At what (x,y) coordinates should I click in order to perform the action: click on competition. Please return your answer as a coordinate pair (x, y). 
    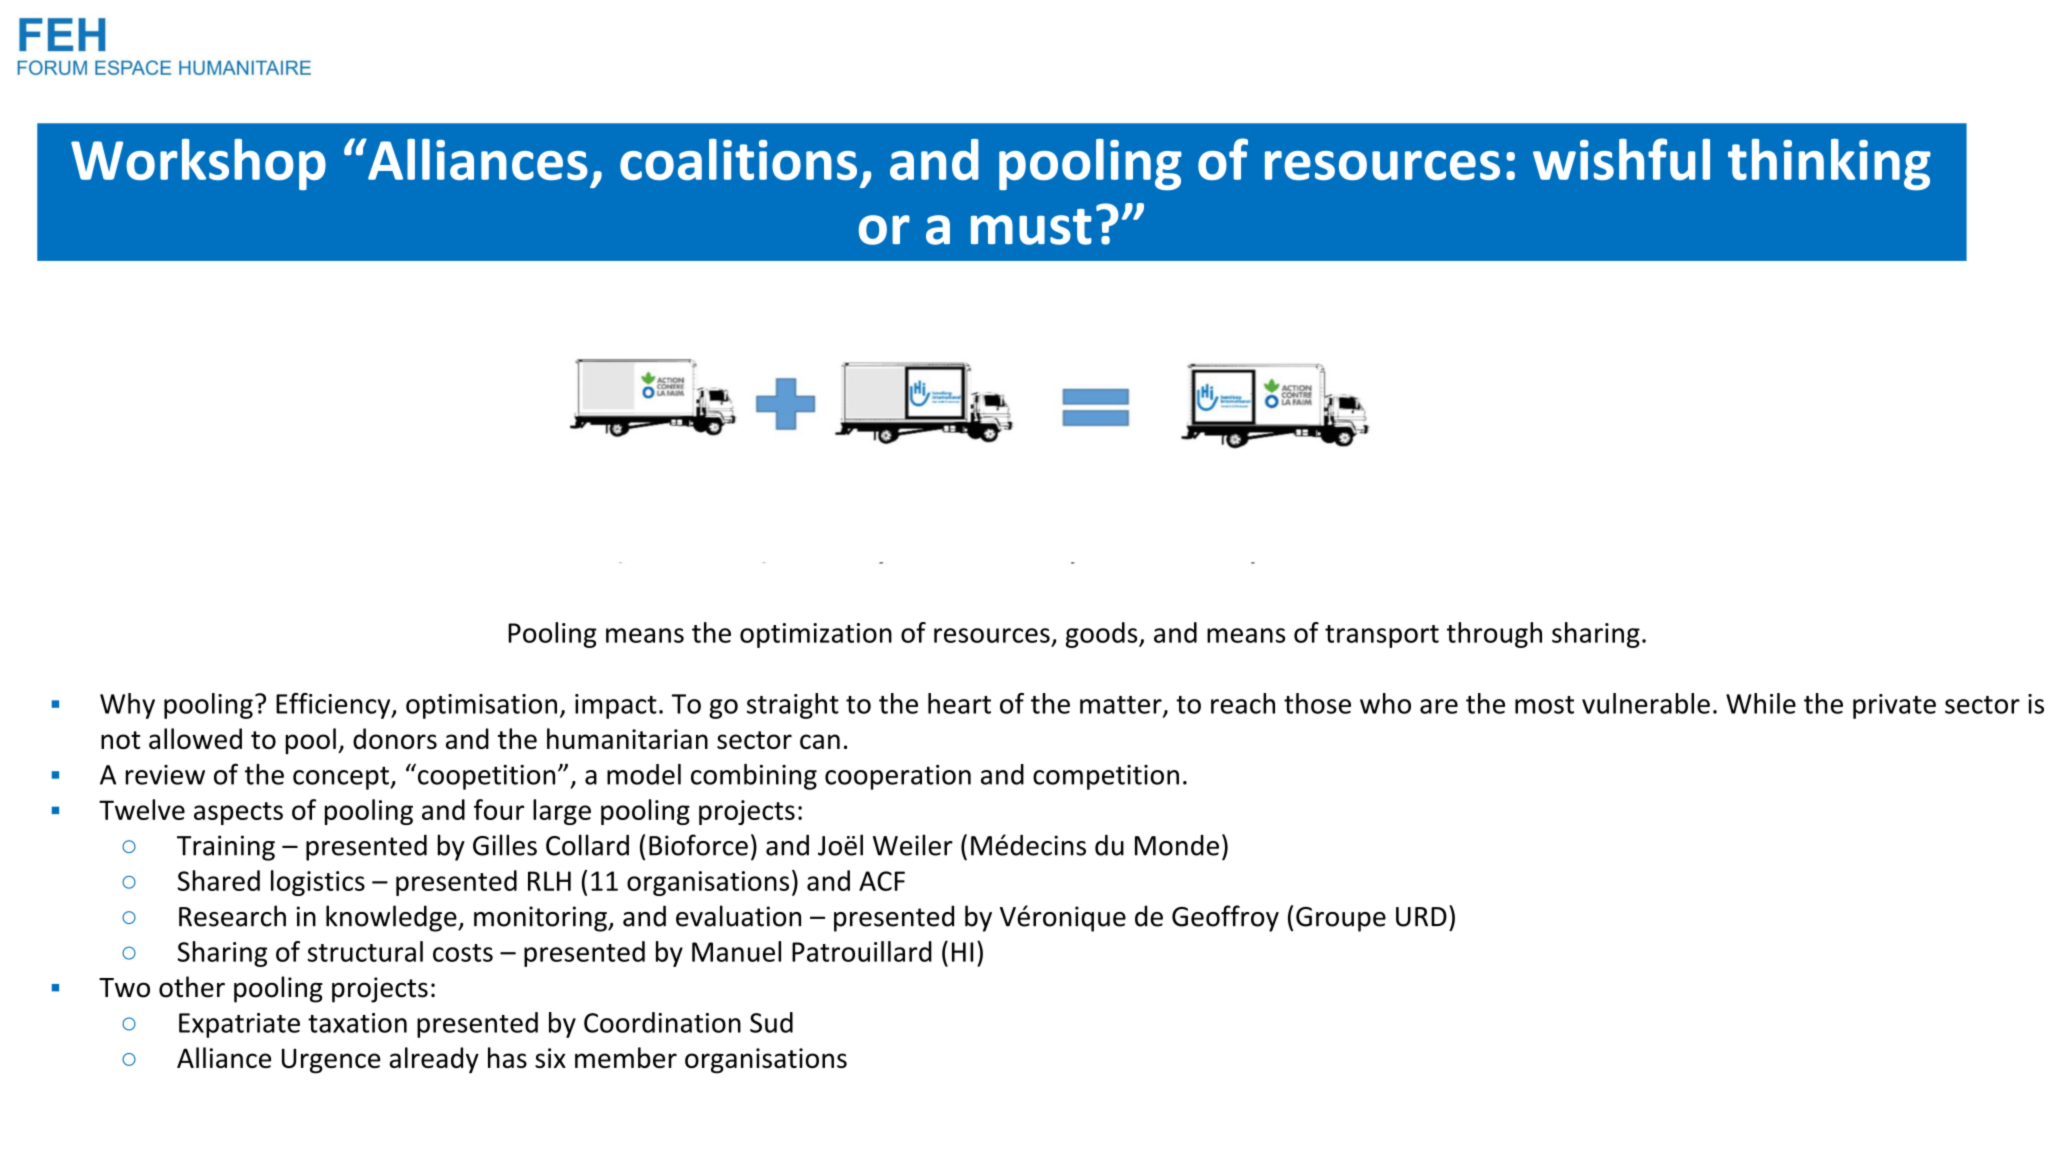
    Looking at the image, I should click on (1106, 777).
